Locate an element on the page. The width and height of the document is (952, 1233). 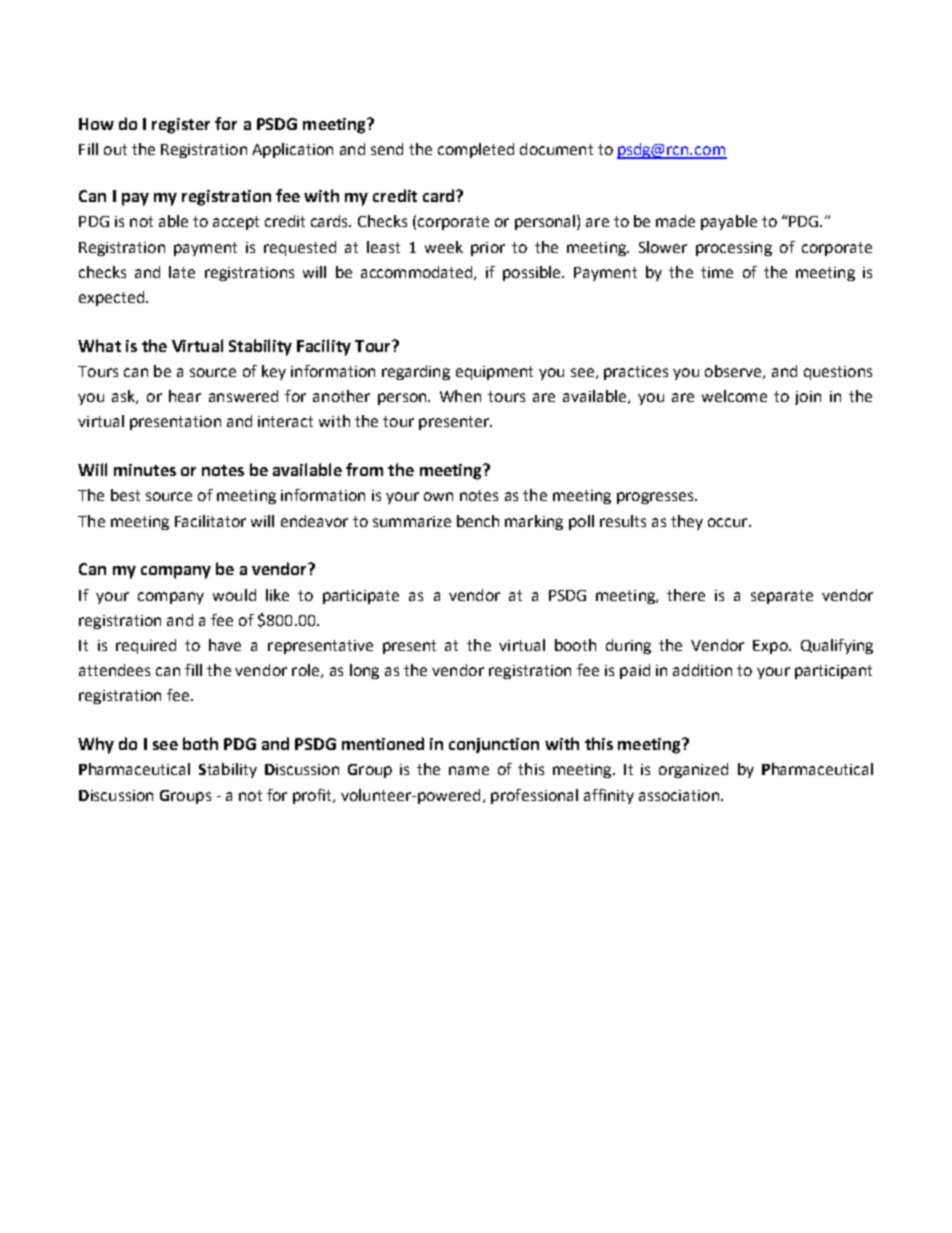
both is located at coordinates (200, 743).
